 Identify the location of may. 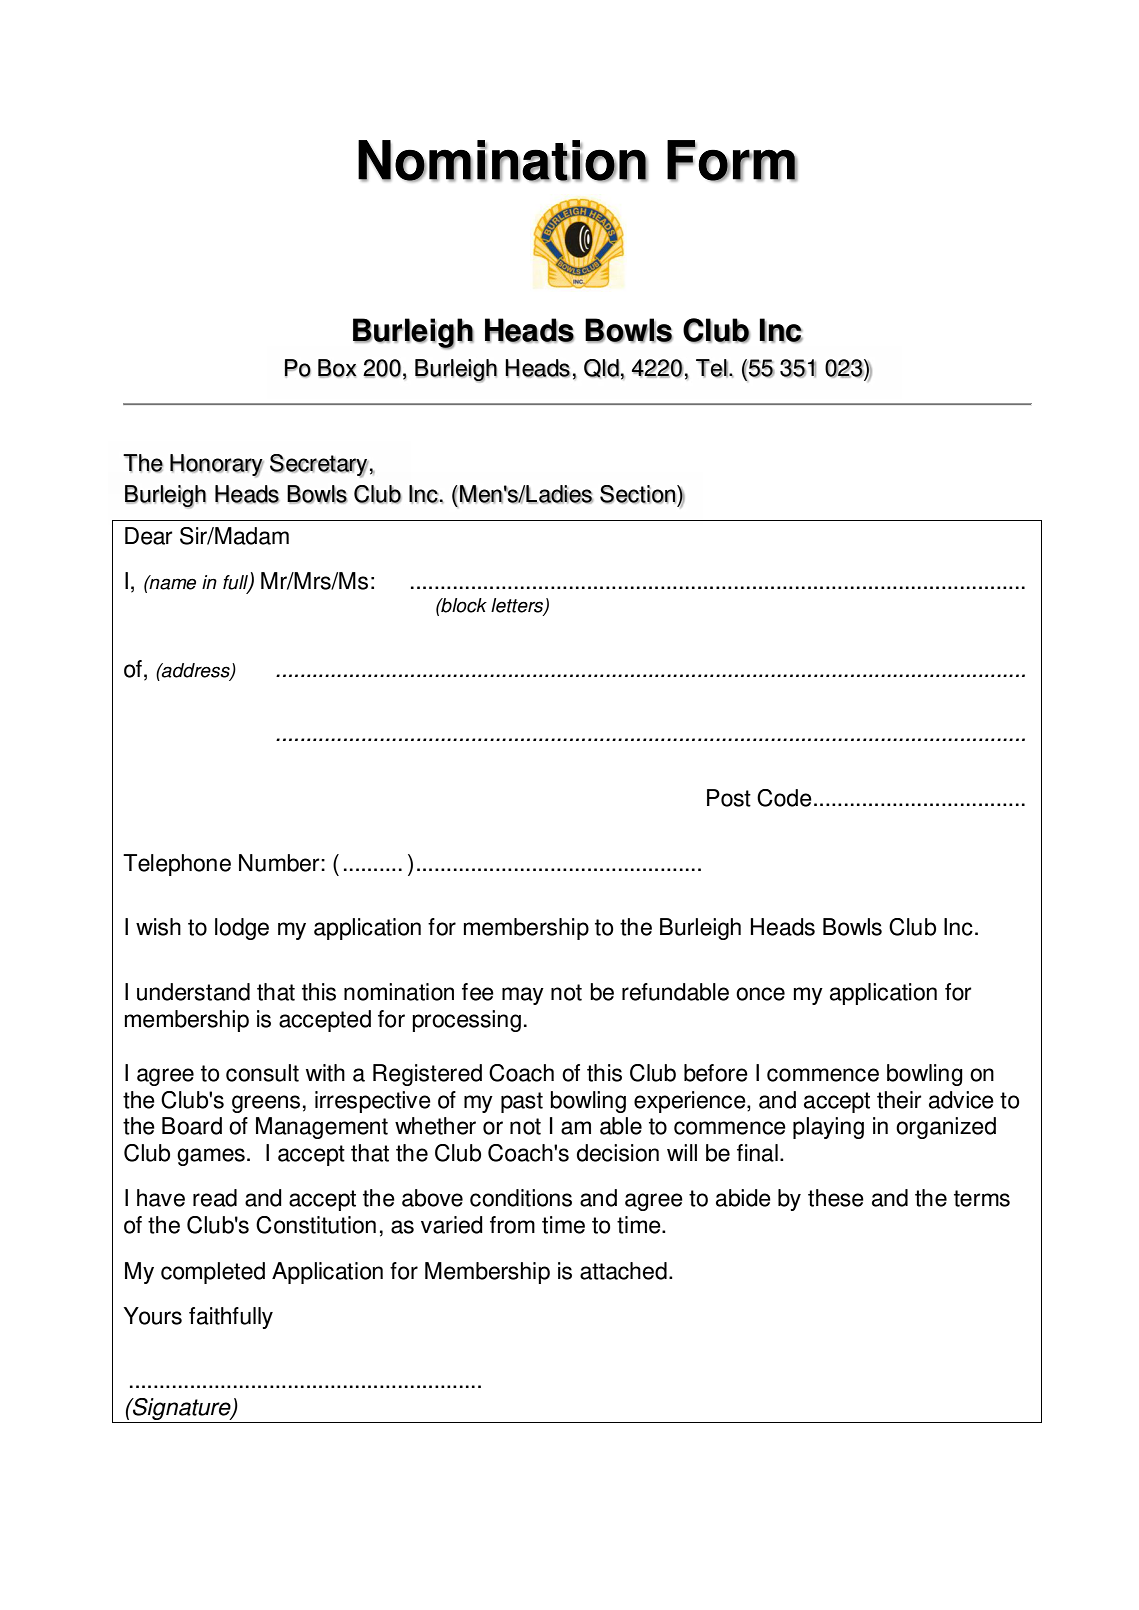
(523, 996).
